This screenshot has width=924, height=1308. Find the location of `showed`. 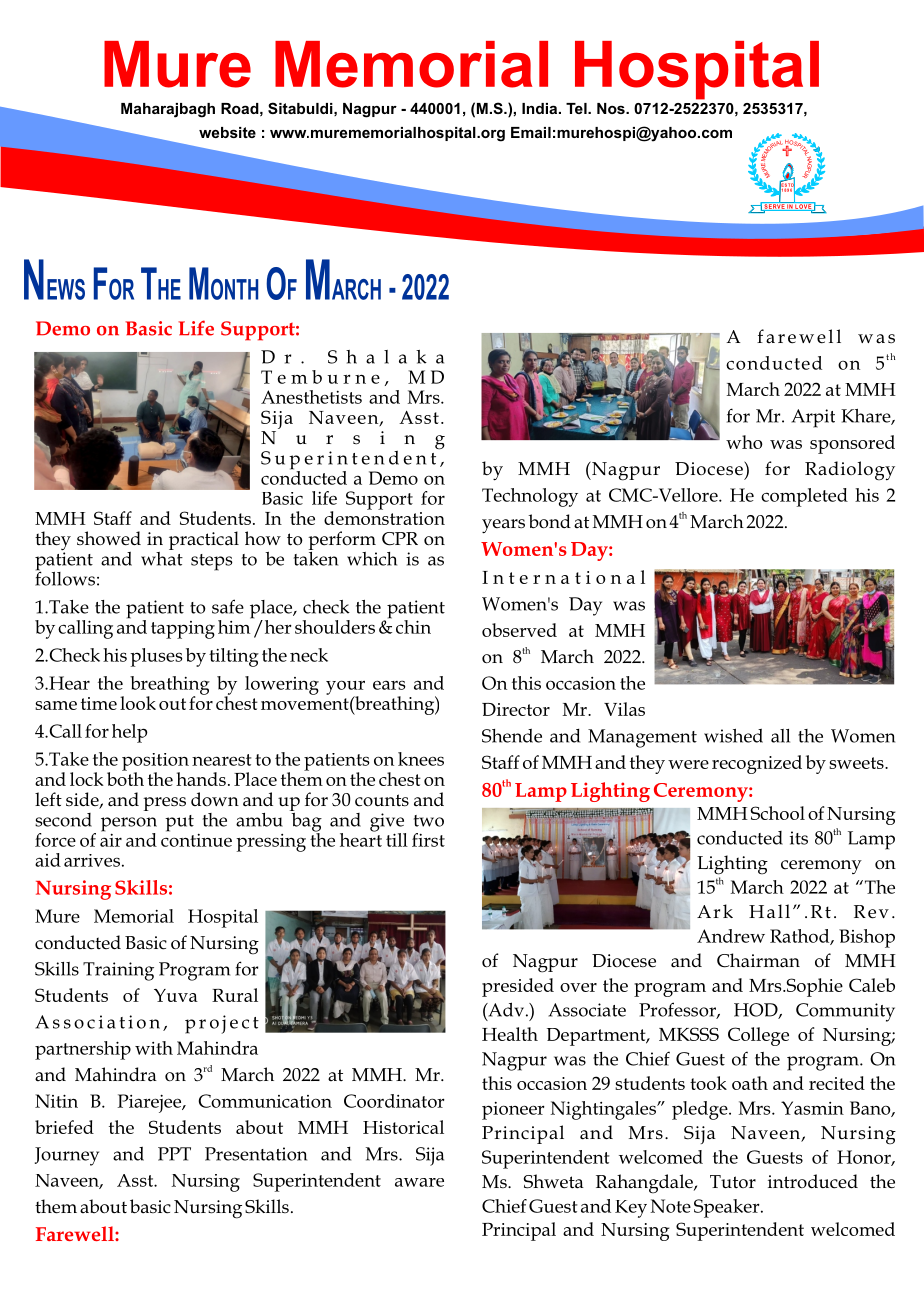

showed is located at coordinates (109, 538).
